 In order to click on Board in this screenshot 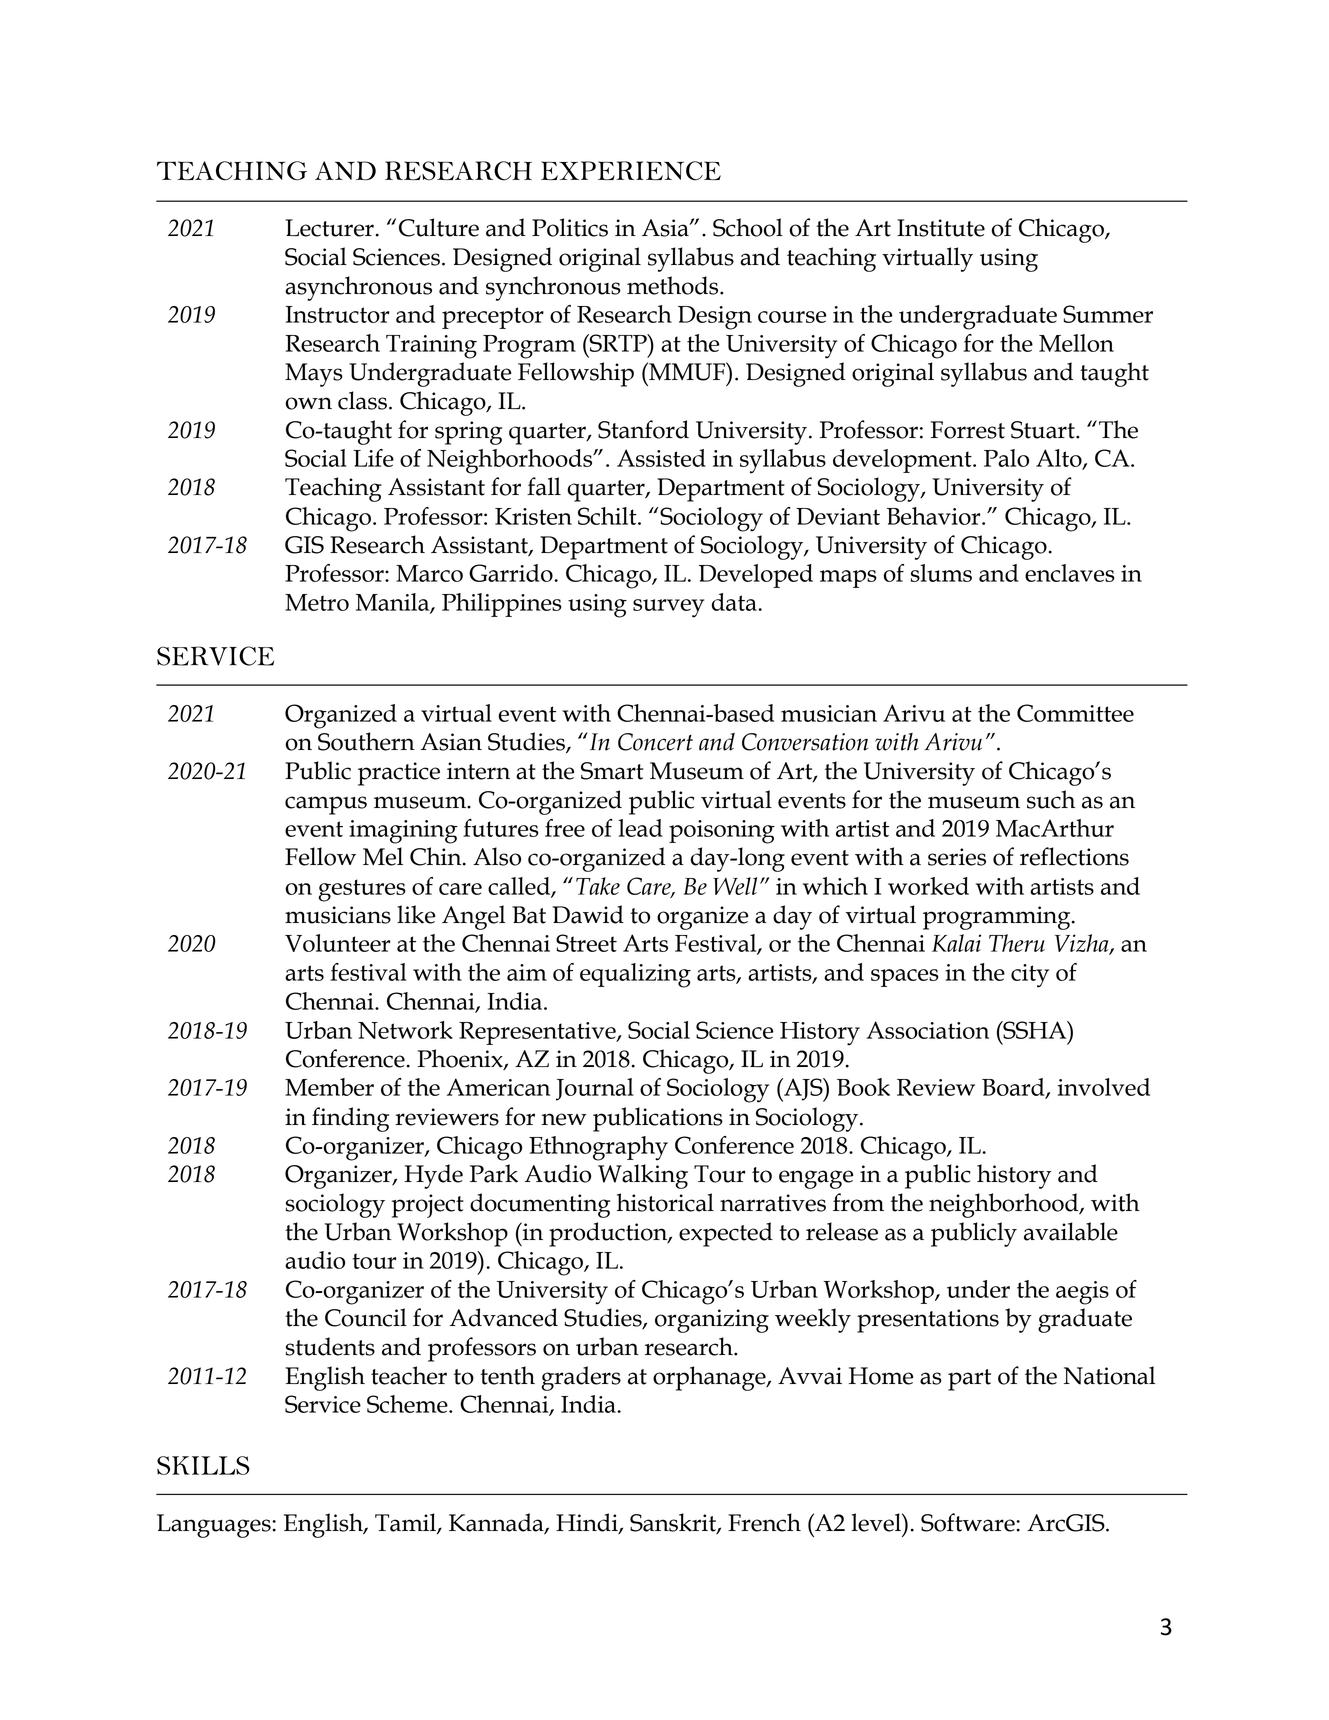, I will do `click(1014, 1088)`.
